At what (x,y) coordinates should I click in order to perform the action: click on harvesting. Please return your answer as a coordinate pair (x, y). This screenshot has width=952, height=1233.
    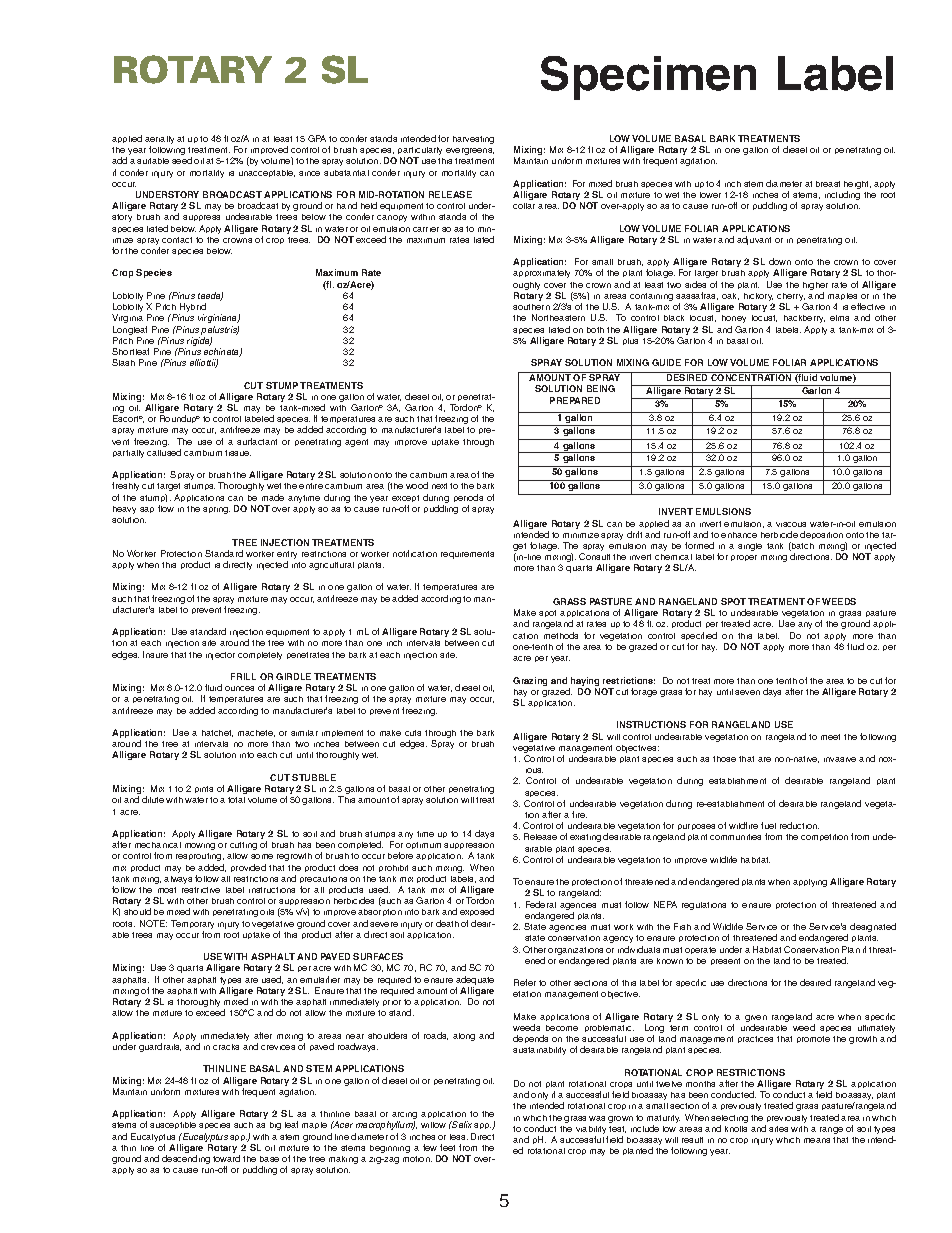
    Looking at the image, I should click on (473, 140).
